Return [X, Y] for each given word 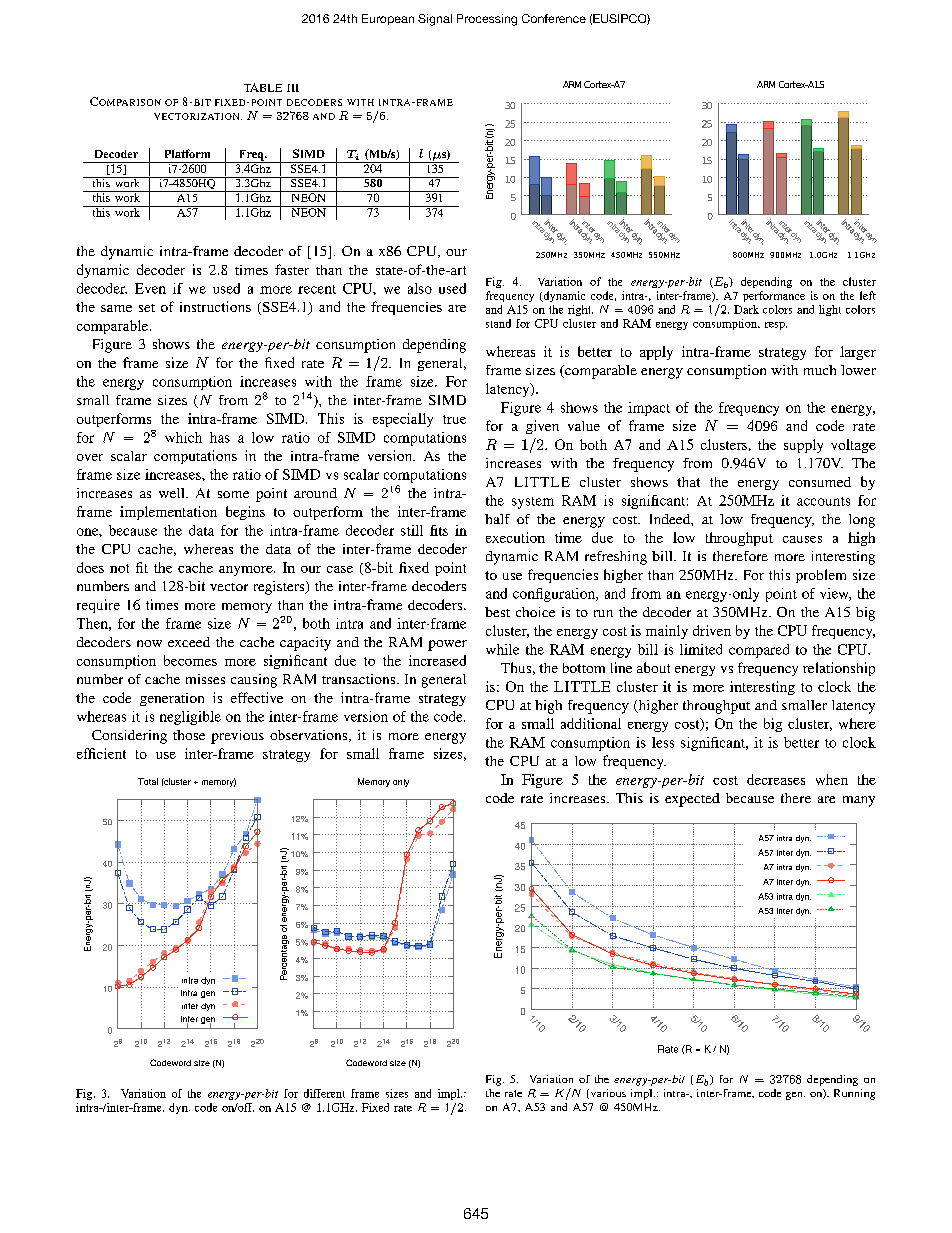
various [607, 1094]
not [119, 568]
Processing [487, 20]
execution [515, 537]
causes [802, 539]
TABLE [263, 87]
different [324, 1093]
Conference [554, 18]
